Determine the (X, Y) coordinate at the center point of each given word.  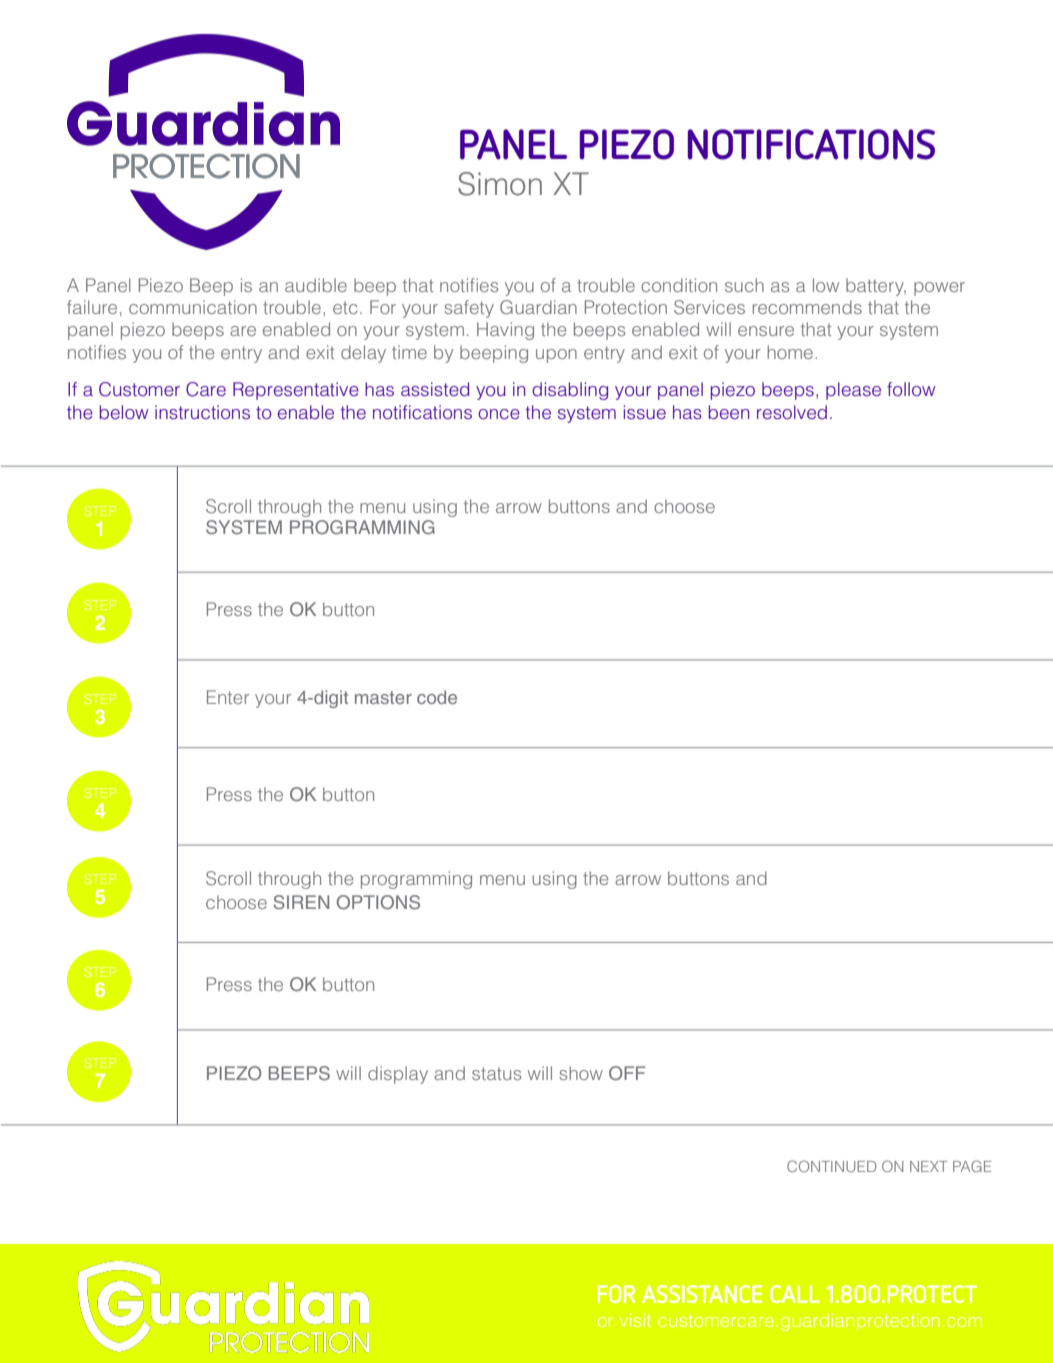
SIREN (301, 902)
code (437, 697)
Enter (228, 697)
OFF (627, 1073)
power (939, 289)
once (499, 414)
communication (193, 307)
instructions (202, 412)
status (496, 1073)
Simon (500, 184)
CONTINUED (832, 1166)
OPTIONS (378, 902)
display (398, 1075)
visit (635, 1320)
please (853, 391)
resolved (792, 412)
